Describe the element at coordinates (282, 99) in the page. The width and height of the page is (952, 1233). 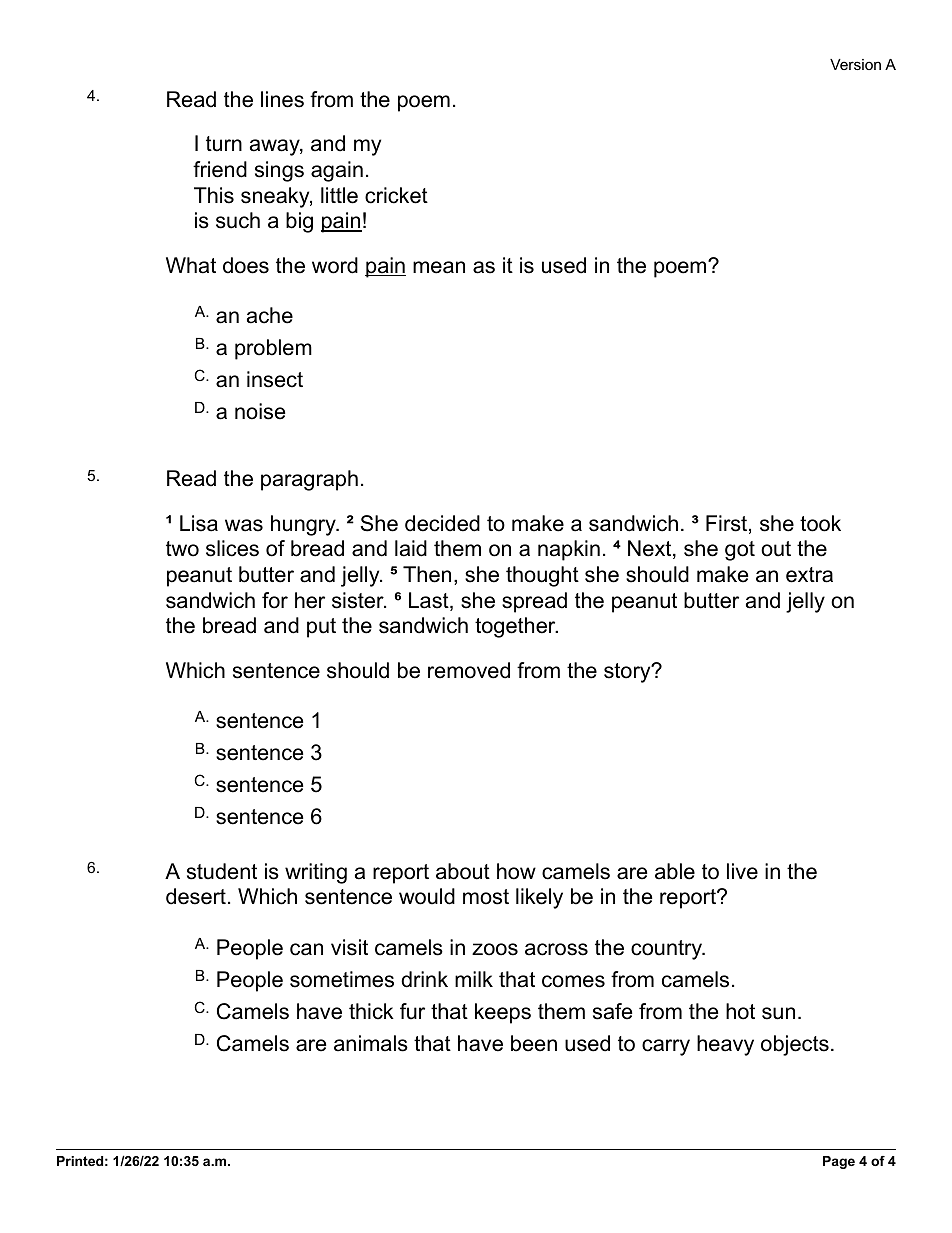
I see `lines` at that location.
